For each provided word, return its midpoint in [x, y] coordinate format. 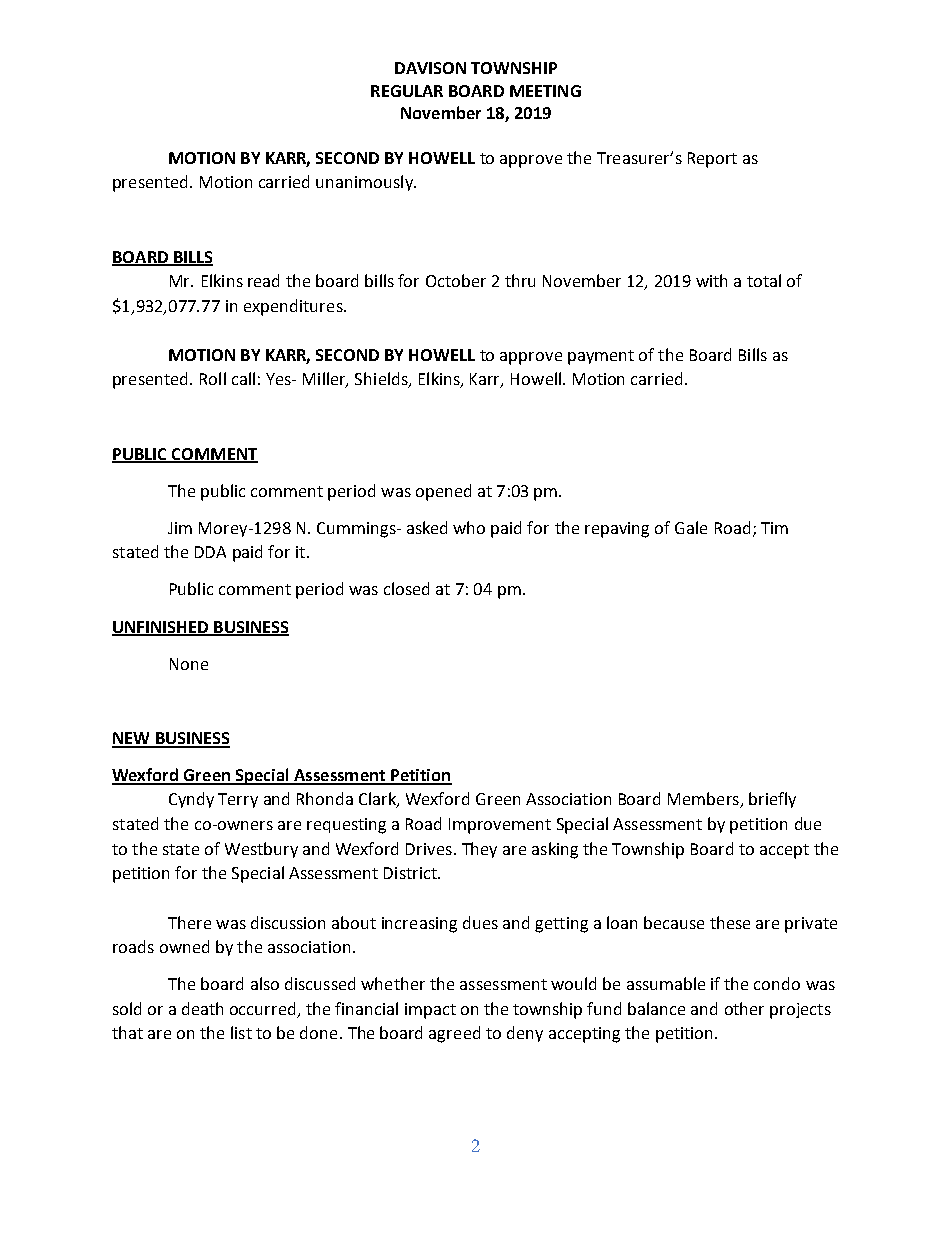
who [469, 527]
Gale [691, 527]
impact [430, 1011]
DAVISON [430, 68]
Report [712, 160]
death [202, 1008]
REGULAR [407, 91]
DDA [210, 552]
